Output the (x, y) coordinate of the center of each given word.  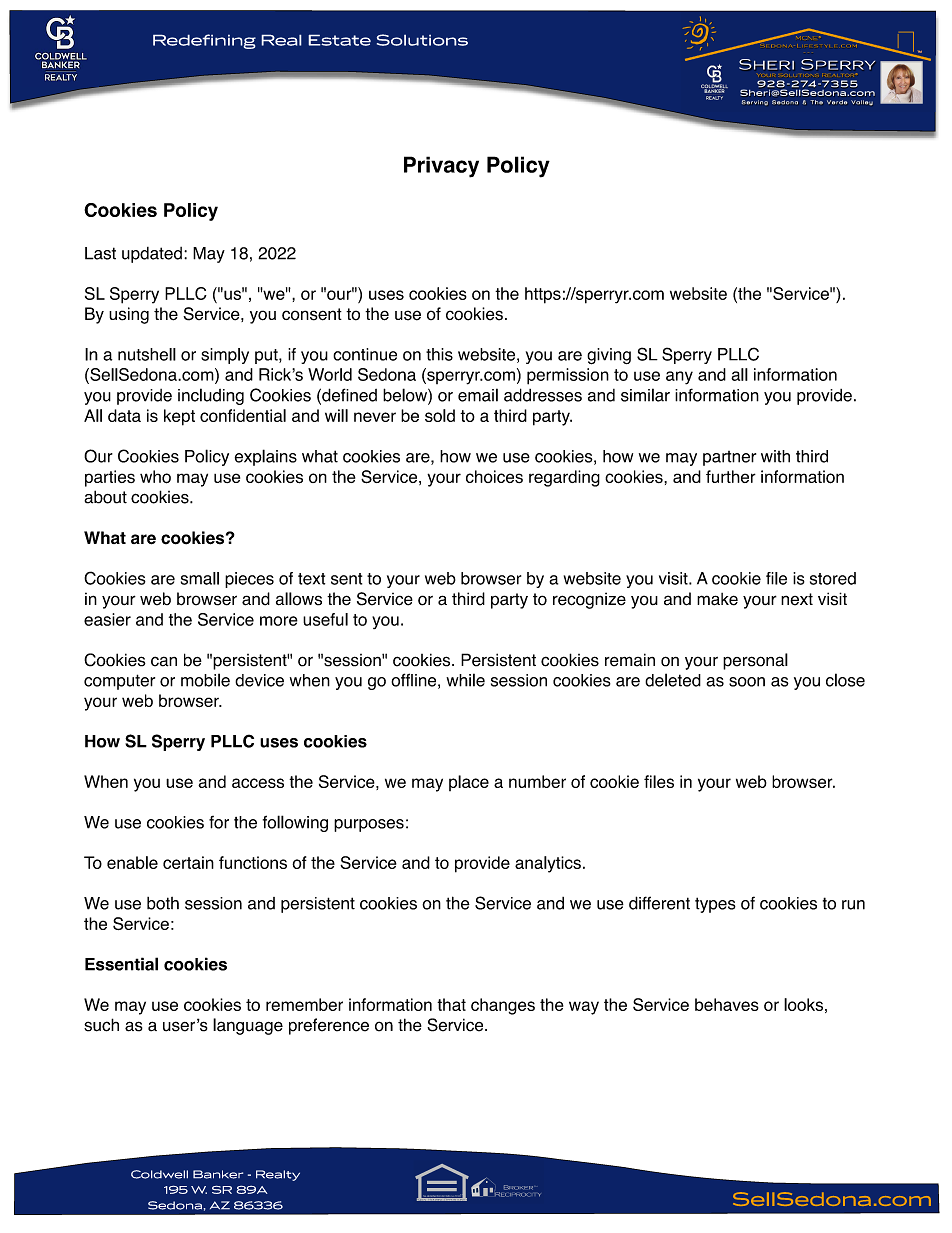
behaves (727, 1004)
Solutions (422, 40)
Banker (218, 1174)
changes (503, 1006)
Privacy (441, 167)
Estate (339, 40)
